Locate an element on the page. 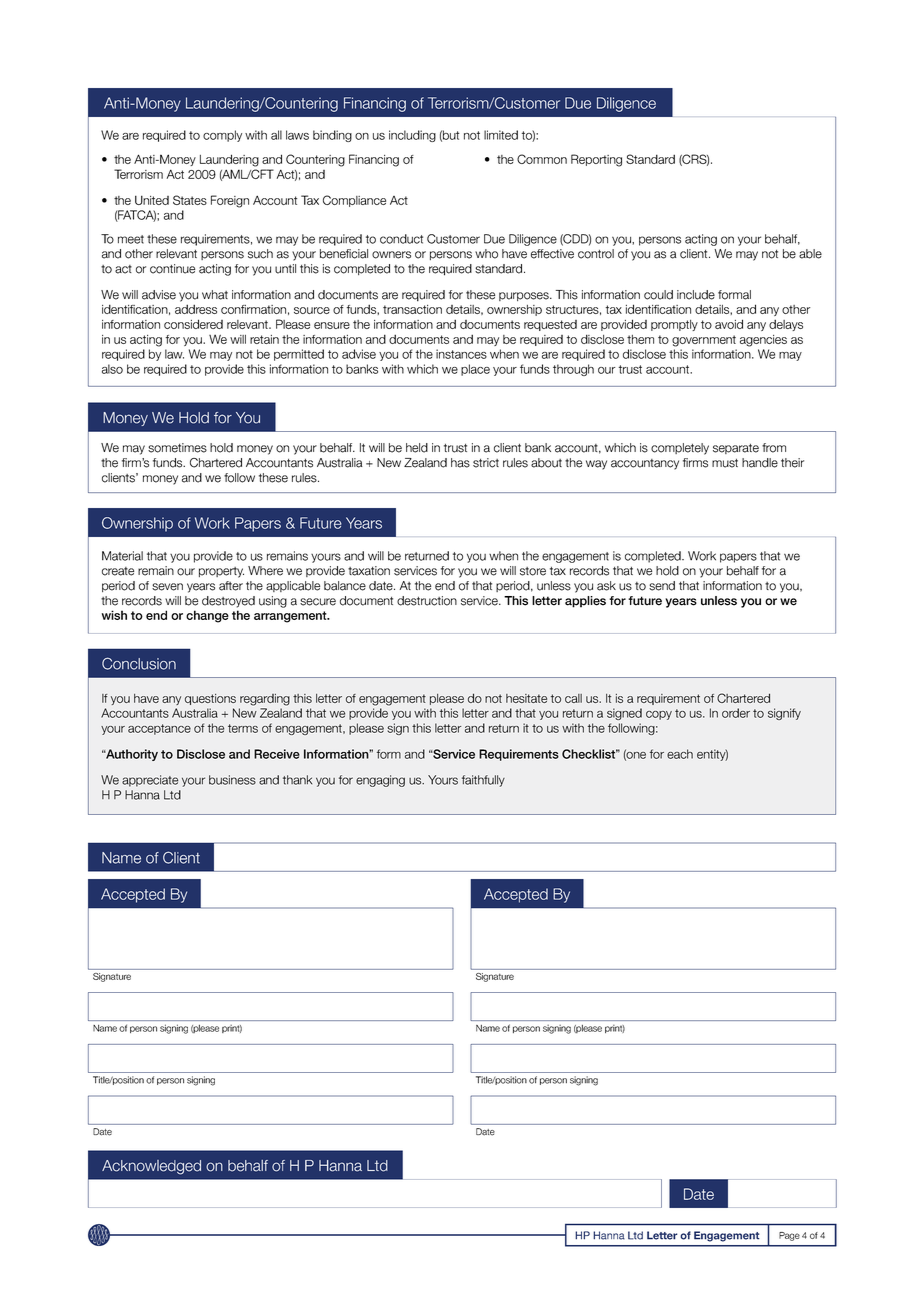 The image size is (924, 1308). must is located at coordinates (725, 463).
